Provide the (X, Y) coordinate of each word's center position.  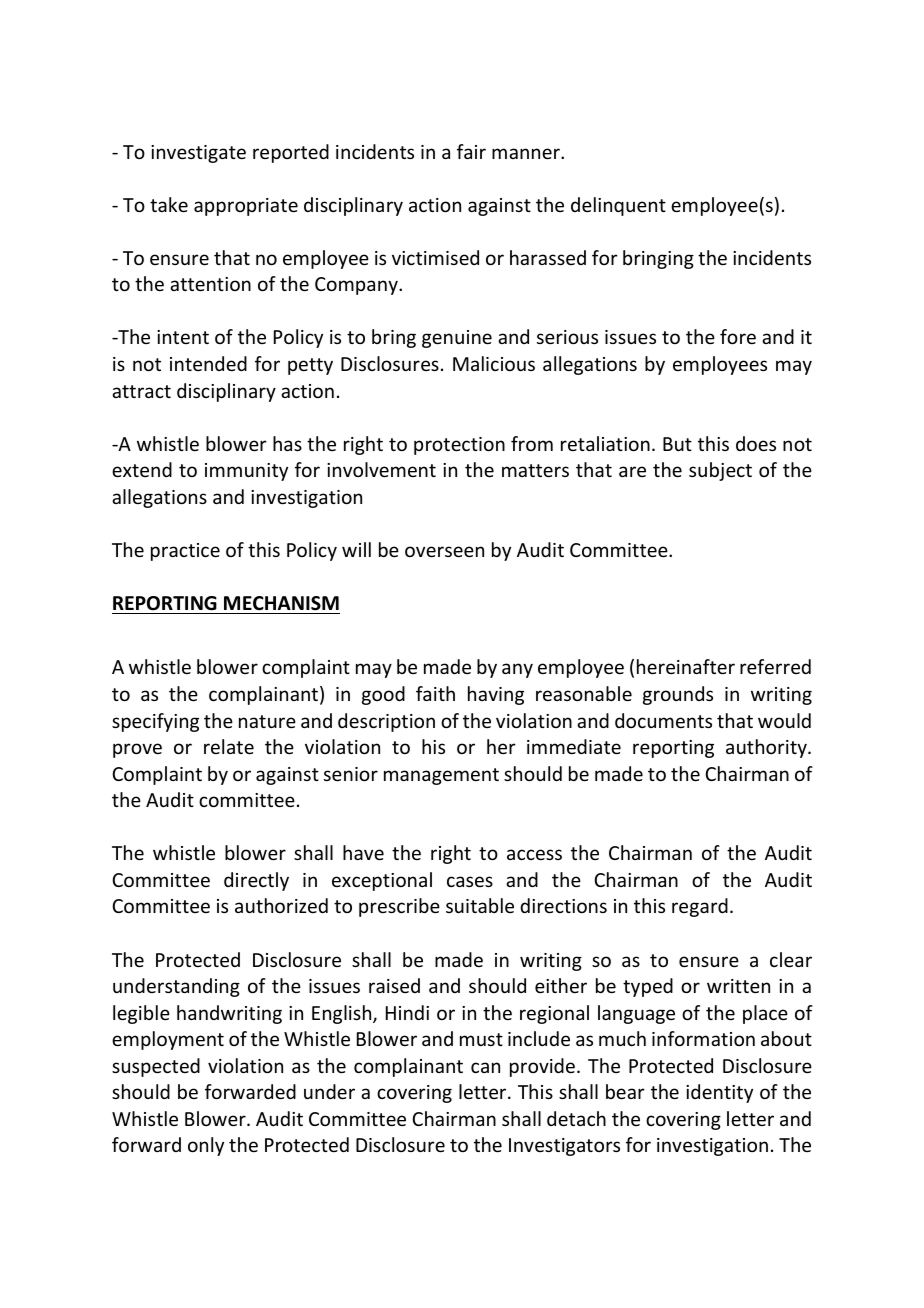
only (206, 1146)
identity (719, 1093)
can (485, 1067)
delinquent (618, 206)
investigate (198, 154)
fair (471, 151)
